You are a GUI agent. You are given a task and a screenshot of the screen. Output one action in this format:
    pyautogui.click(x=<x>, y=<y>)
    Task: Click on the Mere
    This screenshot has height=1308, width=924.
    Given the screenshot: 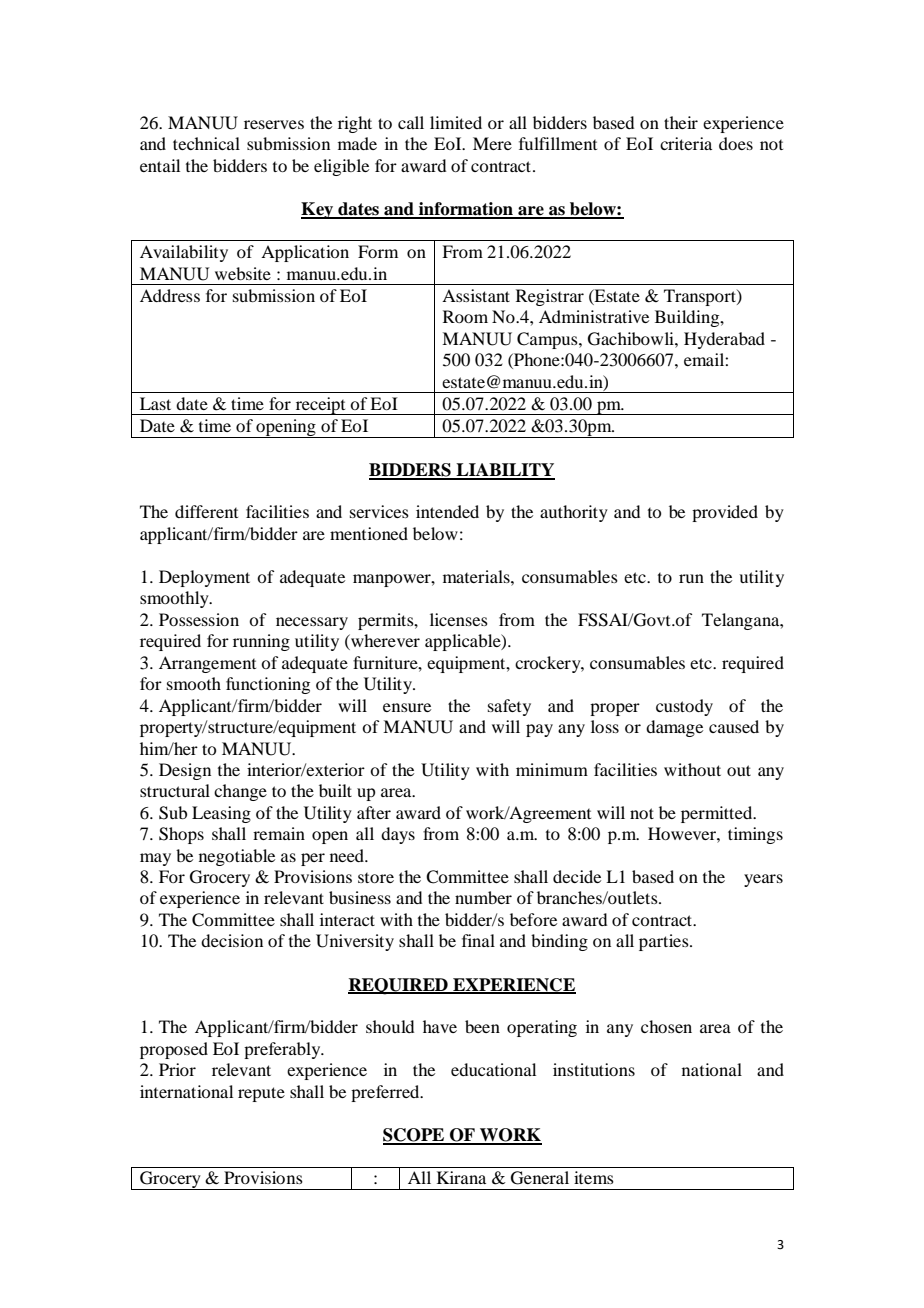 What is the action you would take?
    pyautogui.click(x=492, y=143)
